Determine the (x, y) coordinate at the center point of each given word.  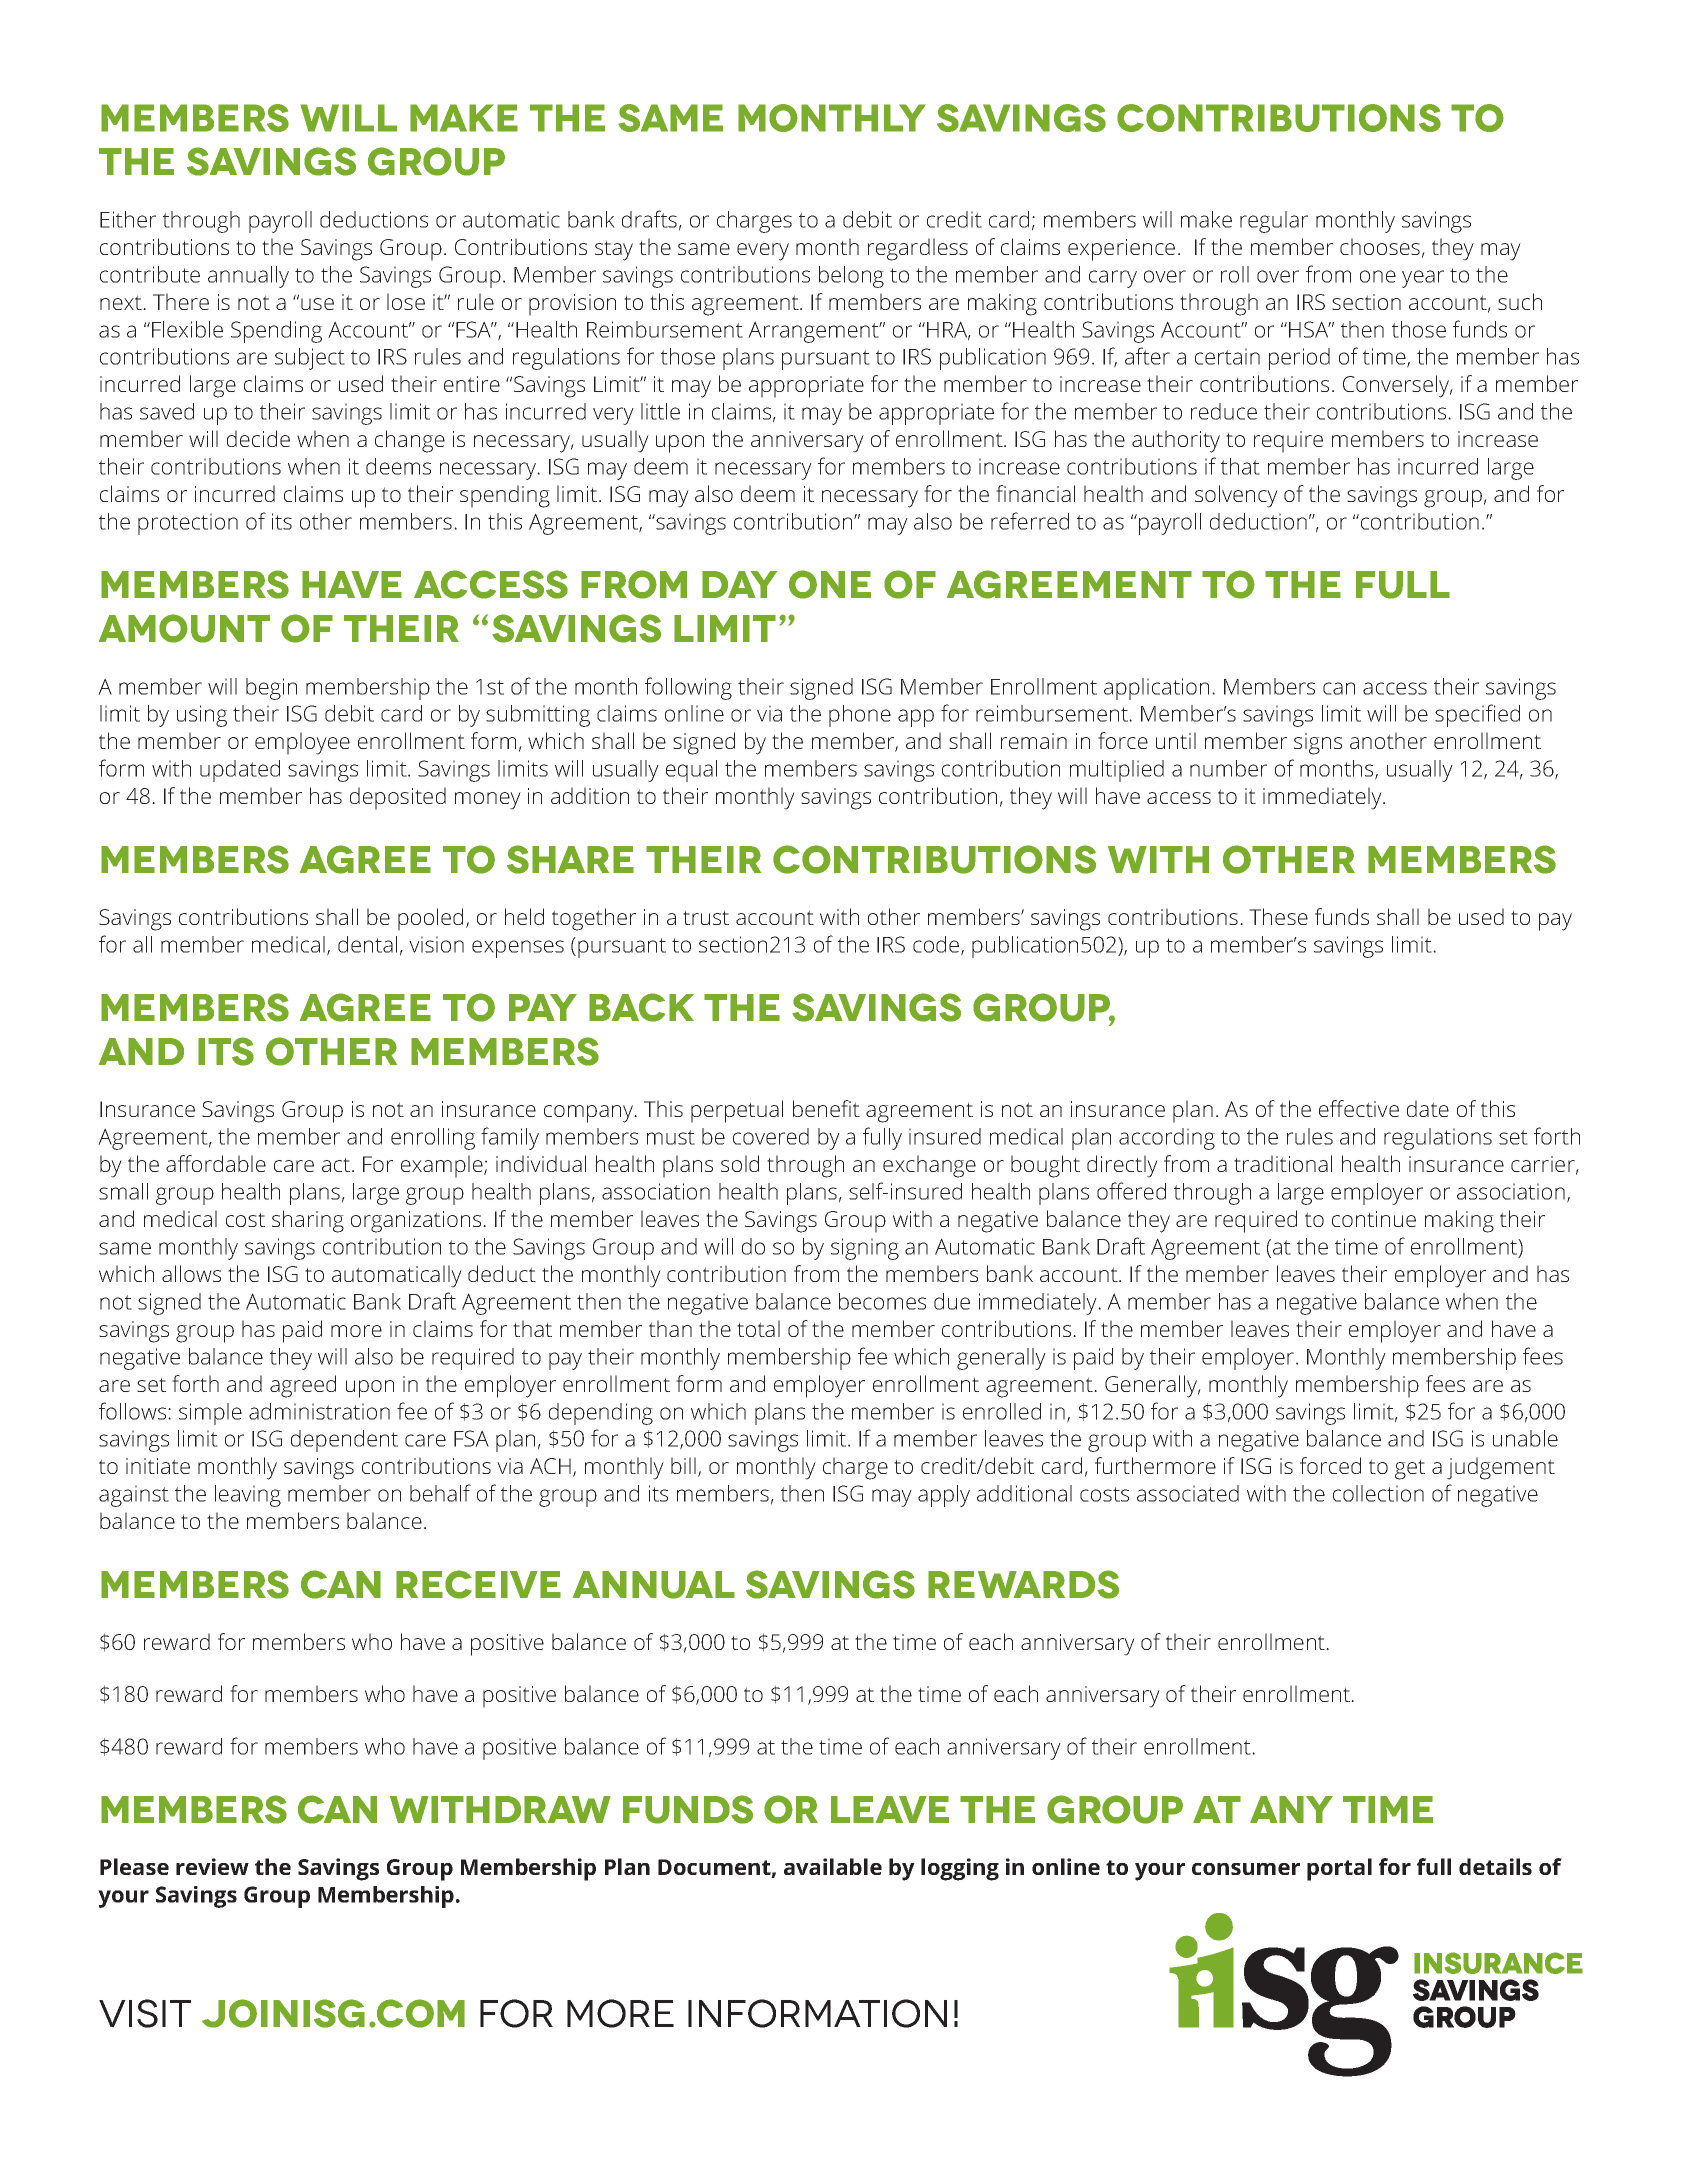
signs (1318, 744)
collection (1378, 1493)
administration (319, 1411)
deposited (398, 798)
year (1423, 279)
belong (851, 277)
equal (691, 771)
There (181, 301)
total (758, 1328)
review (212, 1866)
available (833, 1866)
